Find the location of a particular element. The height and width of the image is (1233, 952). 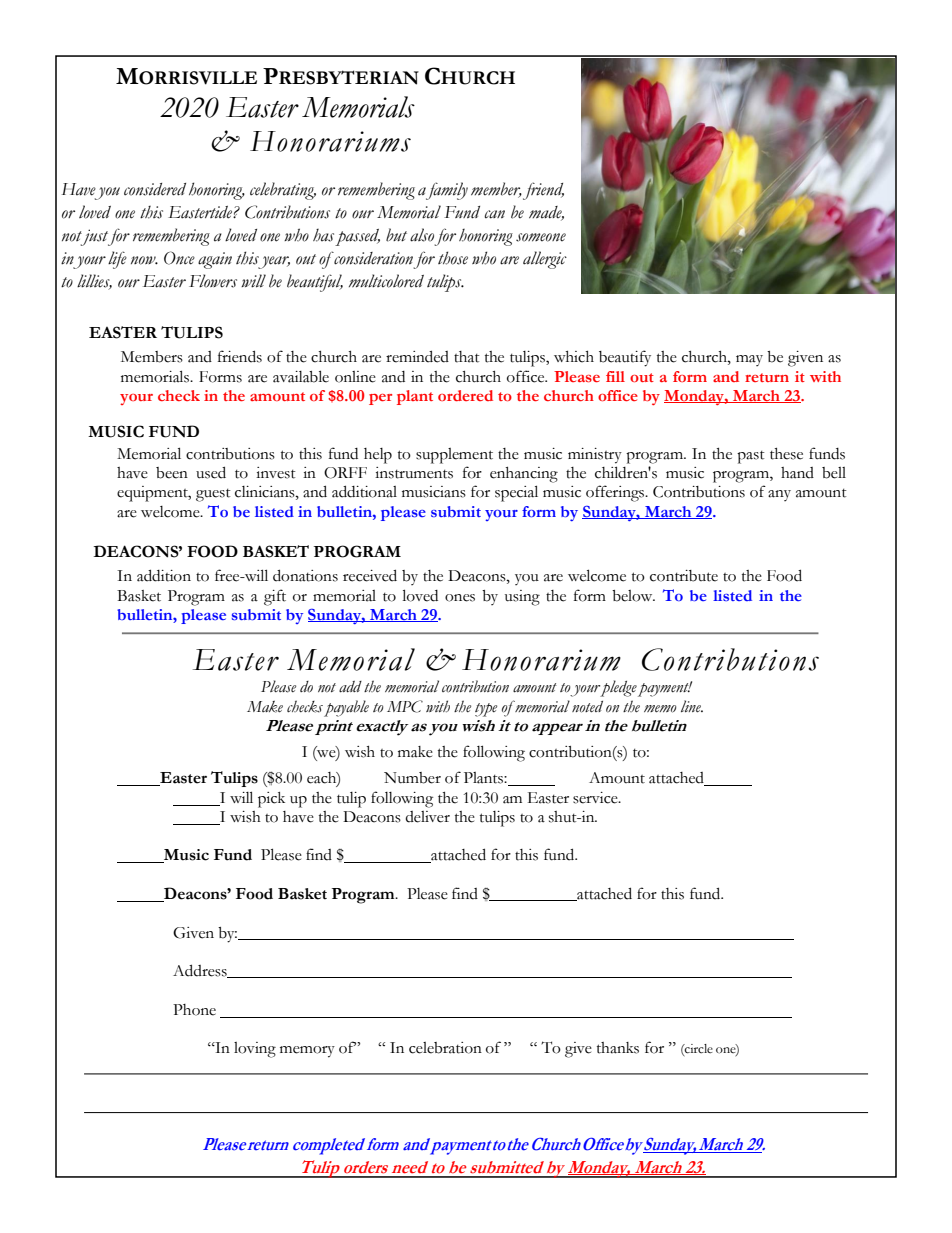

gift is located at coordinates (275, 597).
